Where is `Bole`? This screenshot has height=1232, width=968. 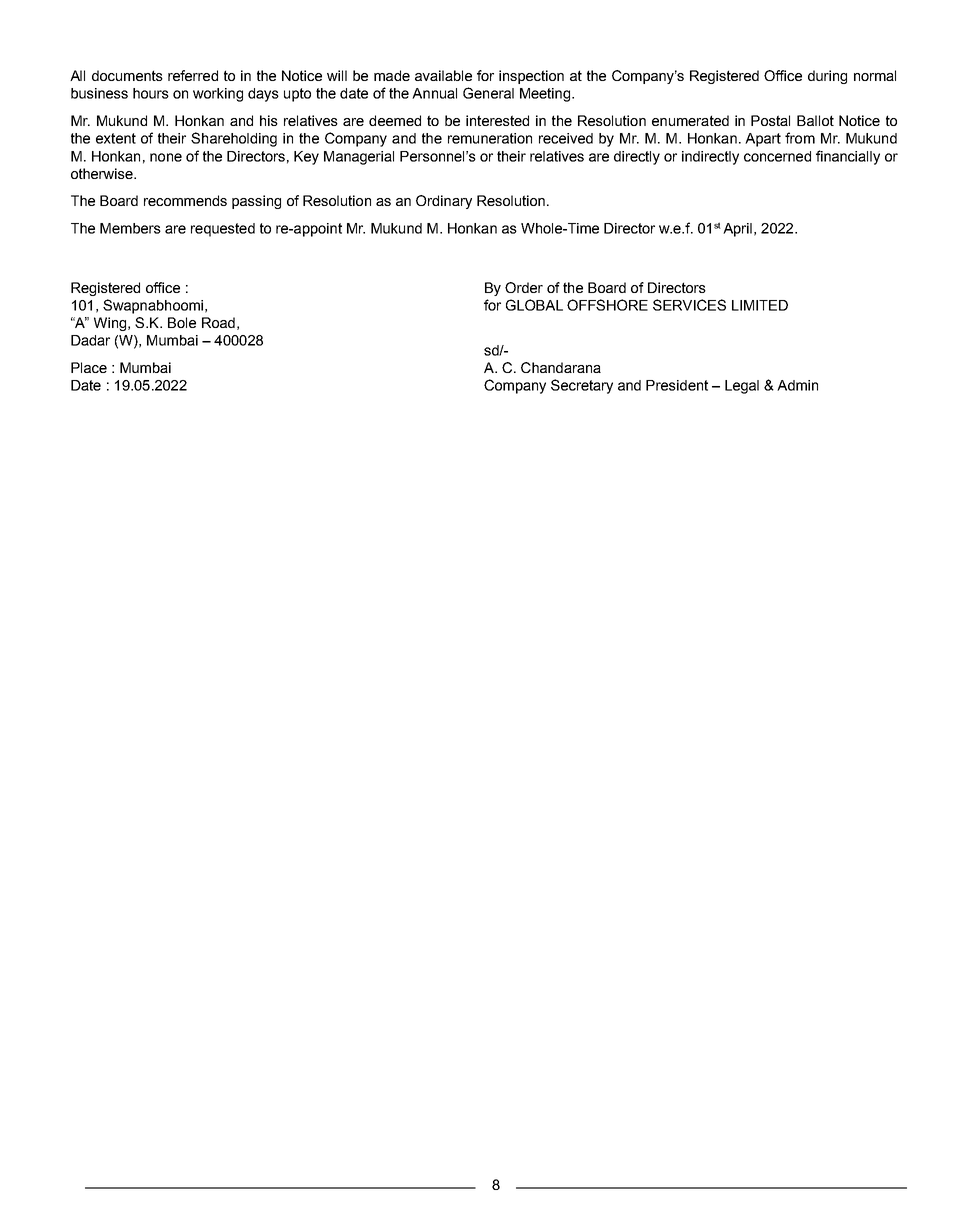 Bole is located at coordinates (182, 322).
